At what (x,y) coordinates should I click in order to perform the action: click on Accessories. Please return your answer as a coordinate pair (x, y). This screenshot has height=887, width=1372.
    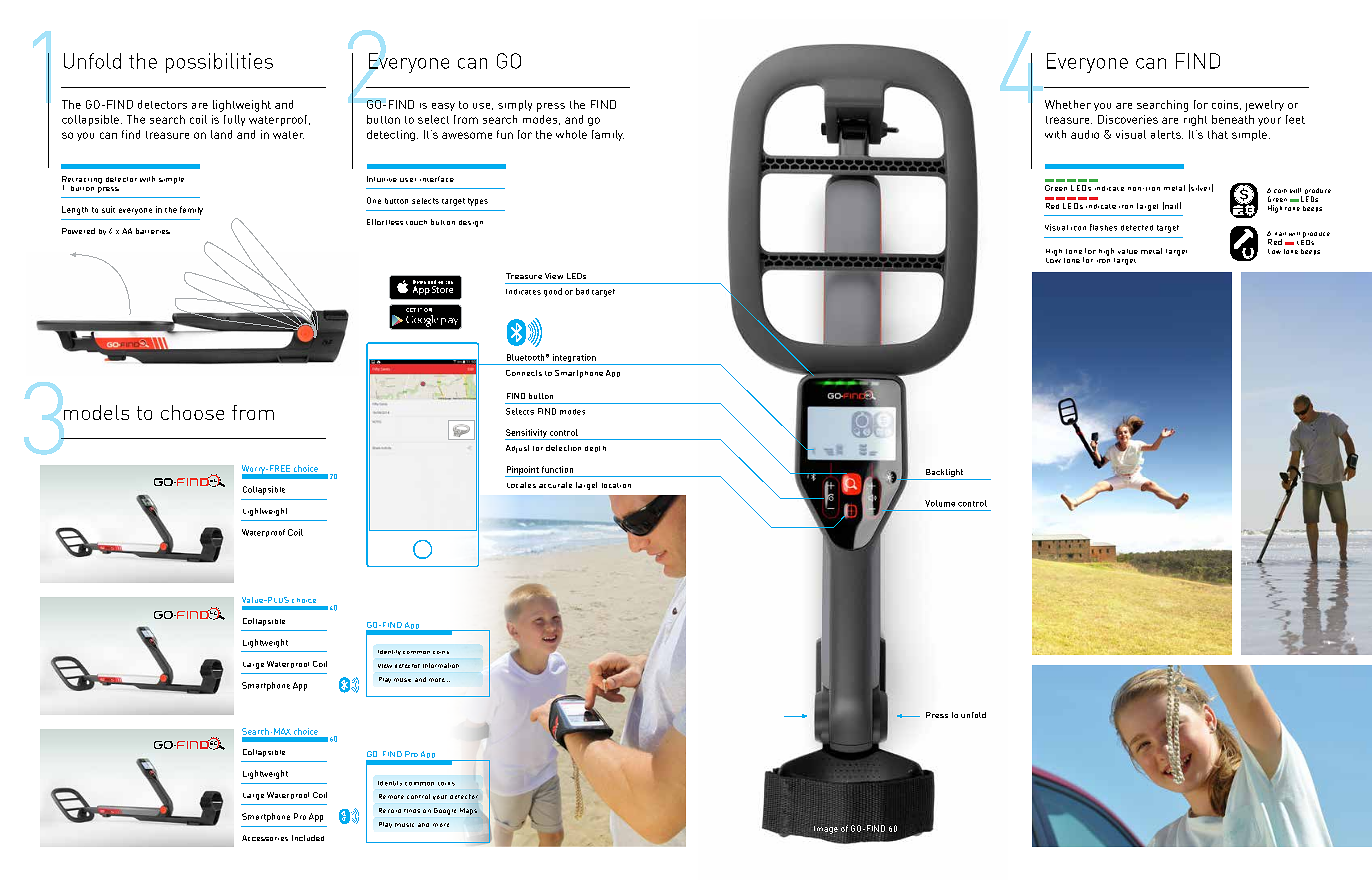
    Looking at the image, I should click on (265, 838).
